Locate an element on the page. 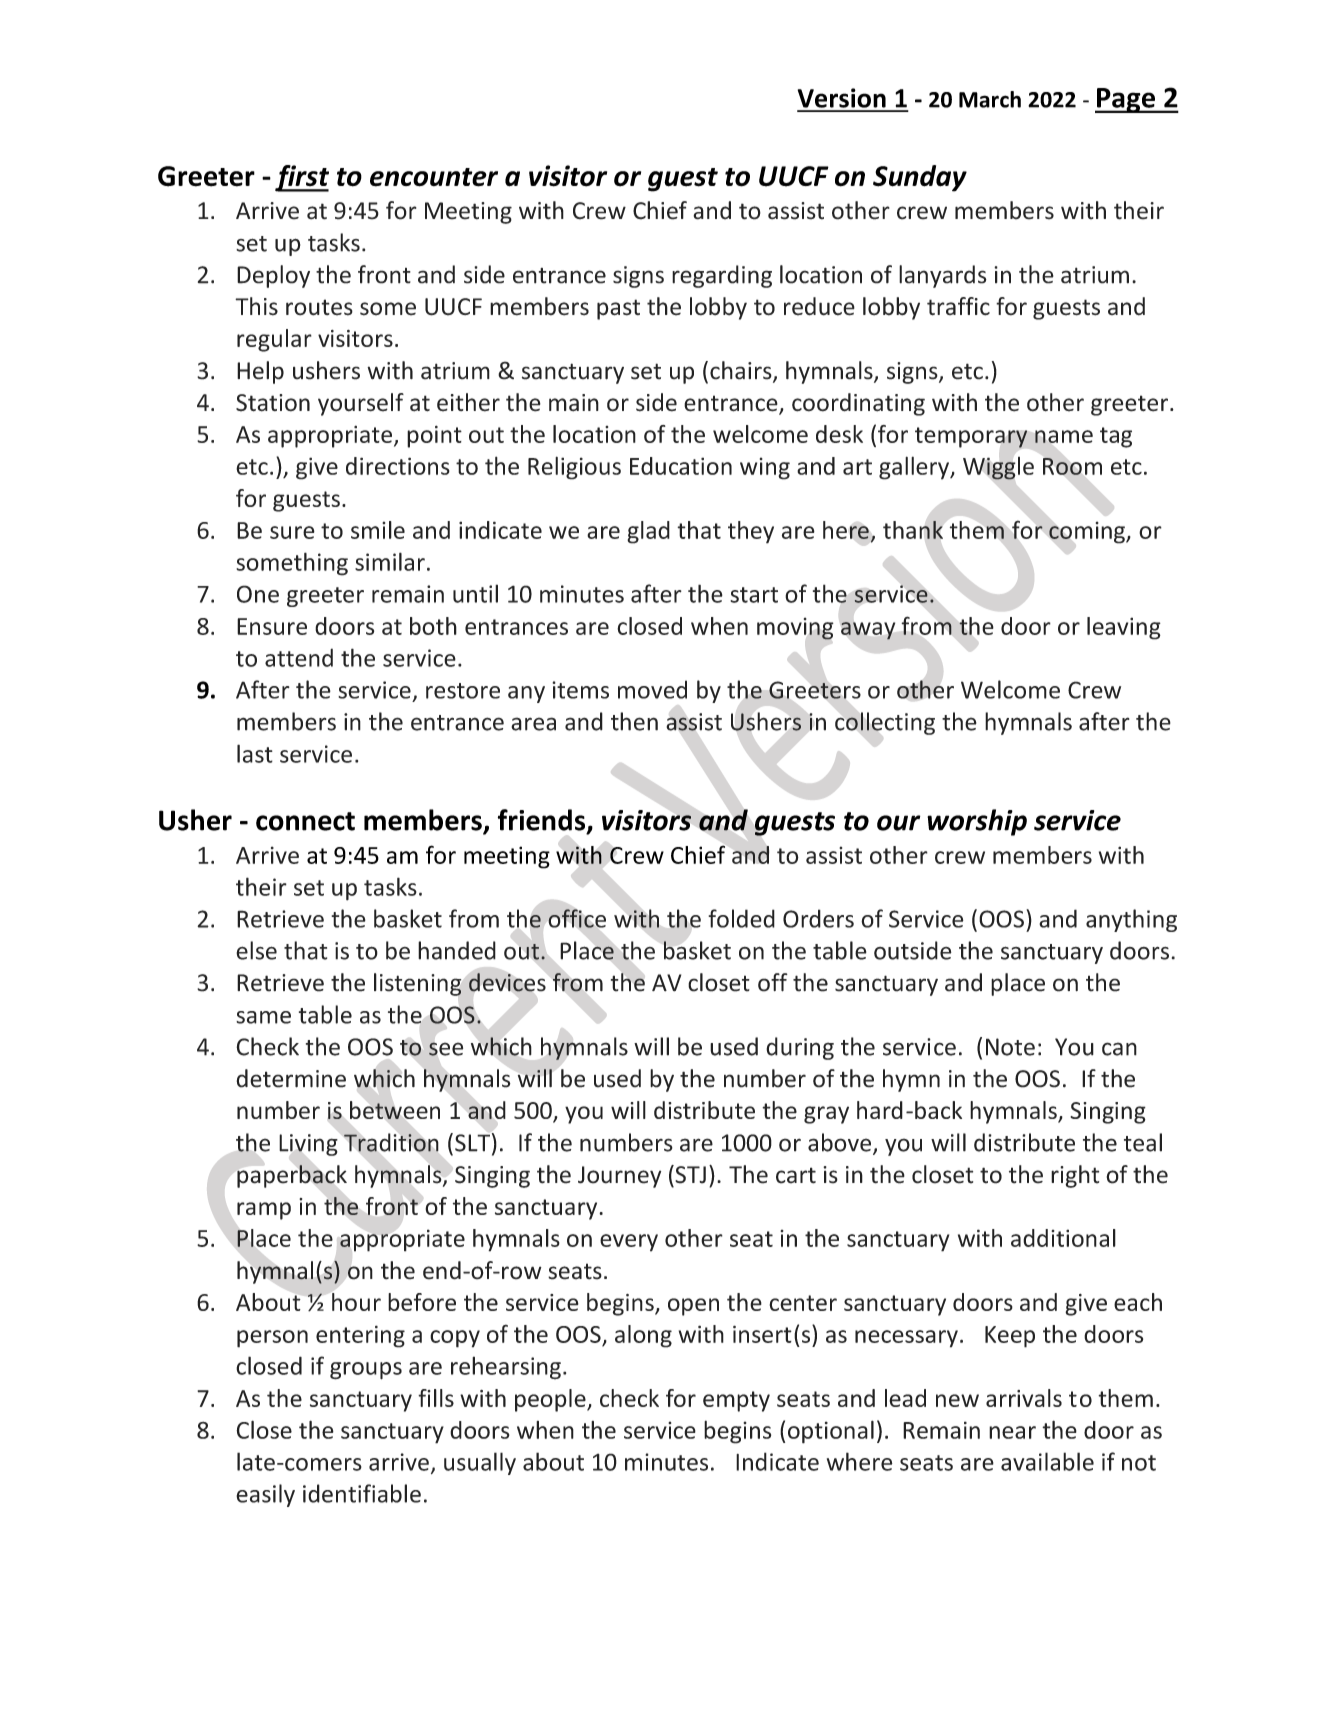 Image resolution: width=1335 pixels, height=1727 pixels. connect is located at coordinates (305, 821).
